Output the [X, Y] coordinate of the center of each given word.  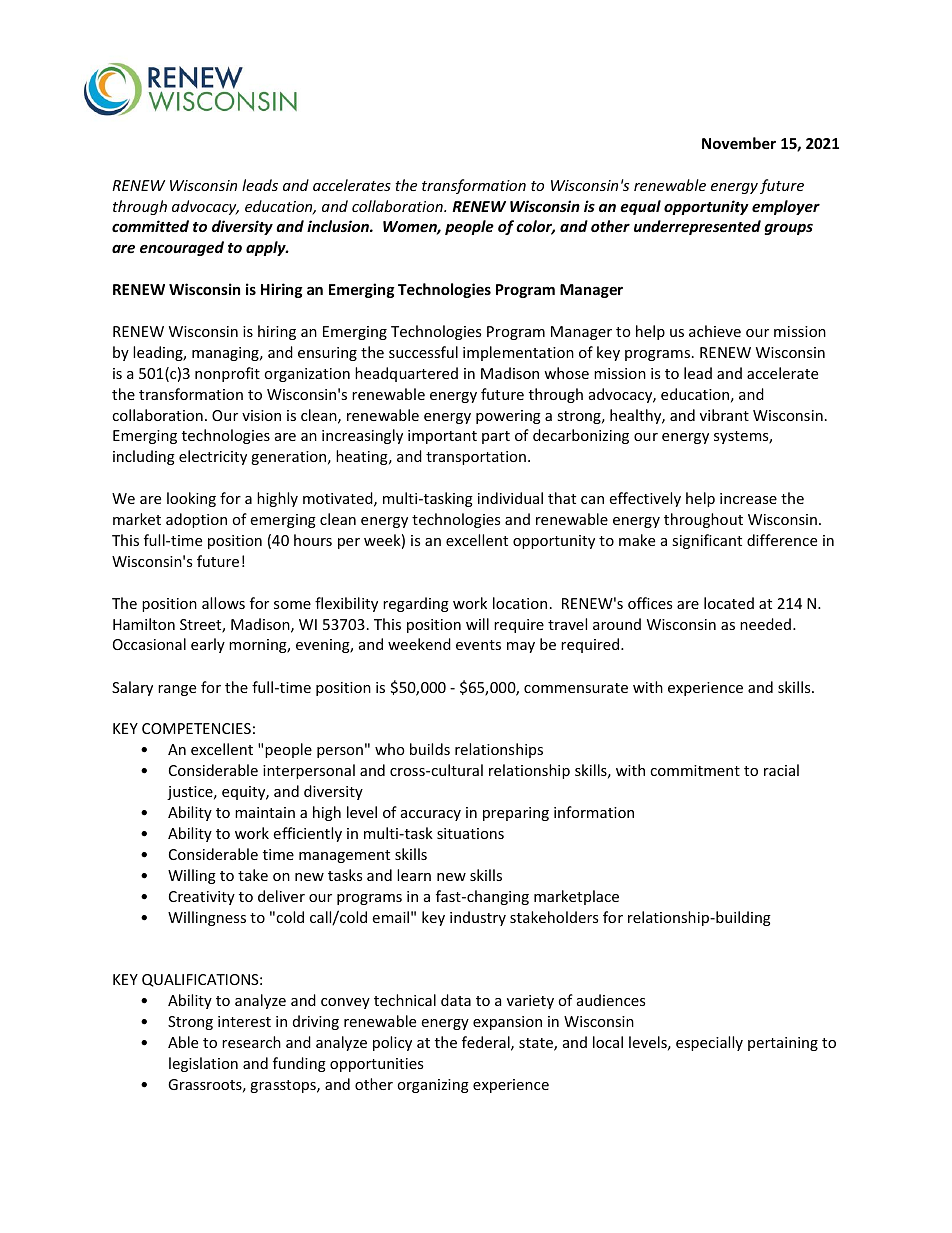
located [729, 603]
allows [223, 603]
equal [640, 207]
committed [150, 226]
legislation [203, 1064]
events [478, 645]
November [739, 143]
